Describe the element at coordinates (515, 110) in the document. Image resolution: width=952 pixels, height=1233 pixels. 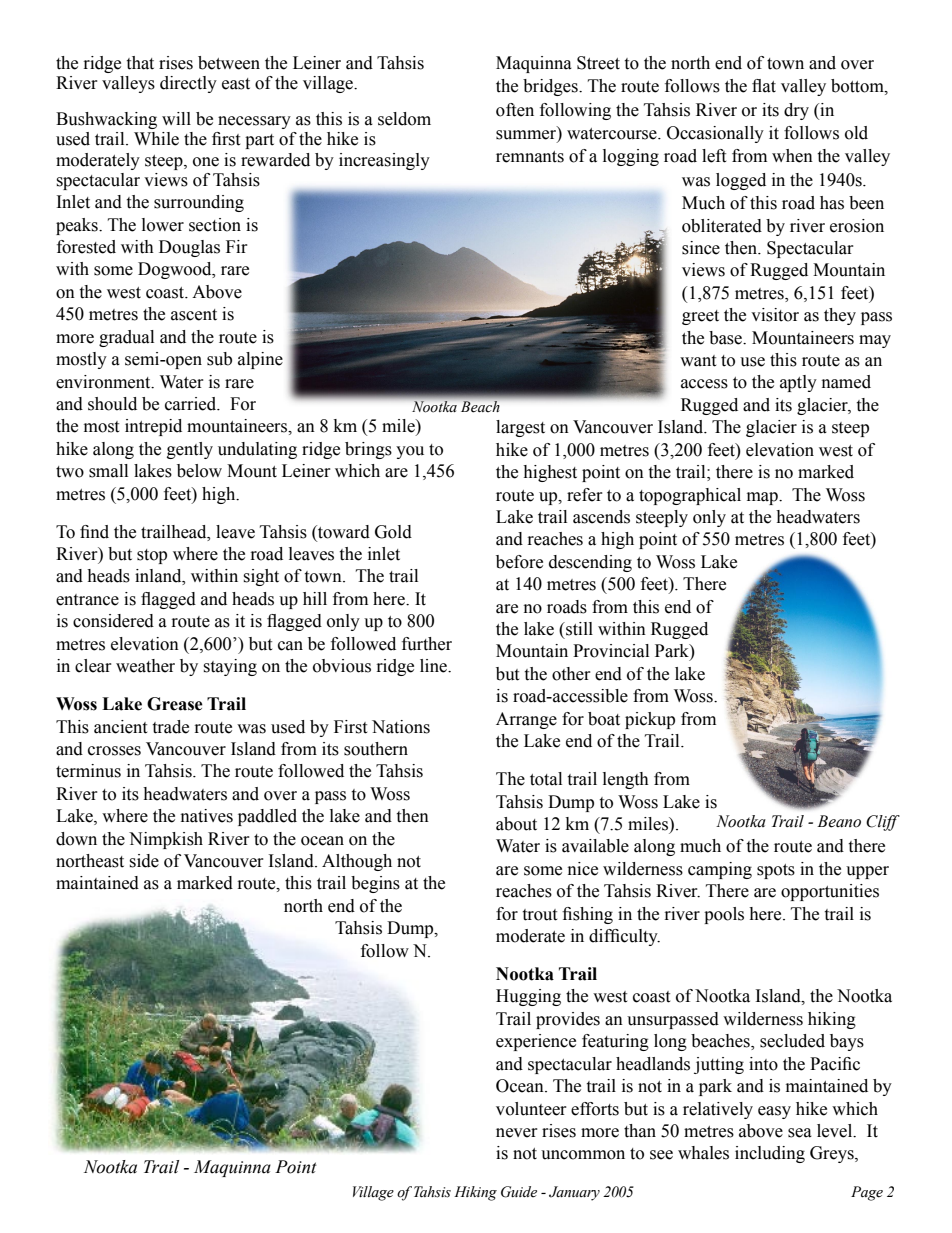
I see `often` at that location.
